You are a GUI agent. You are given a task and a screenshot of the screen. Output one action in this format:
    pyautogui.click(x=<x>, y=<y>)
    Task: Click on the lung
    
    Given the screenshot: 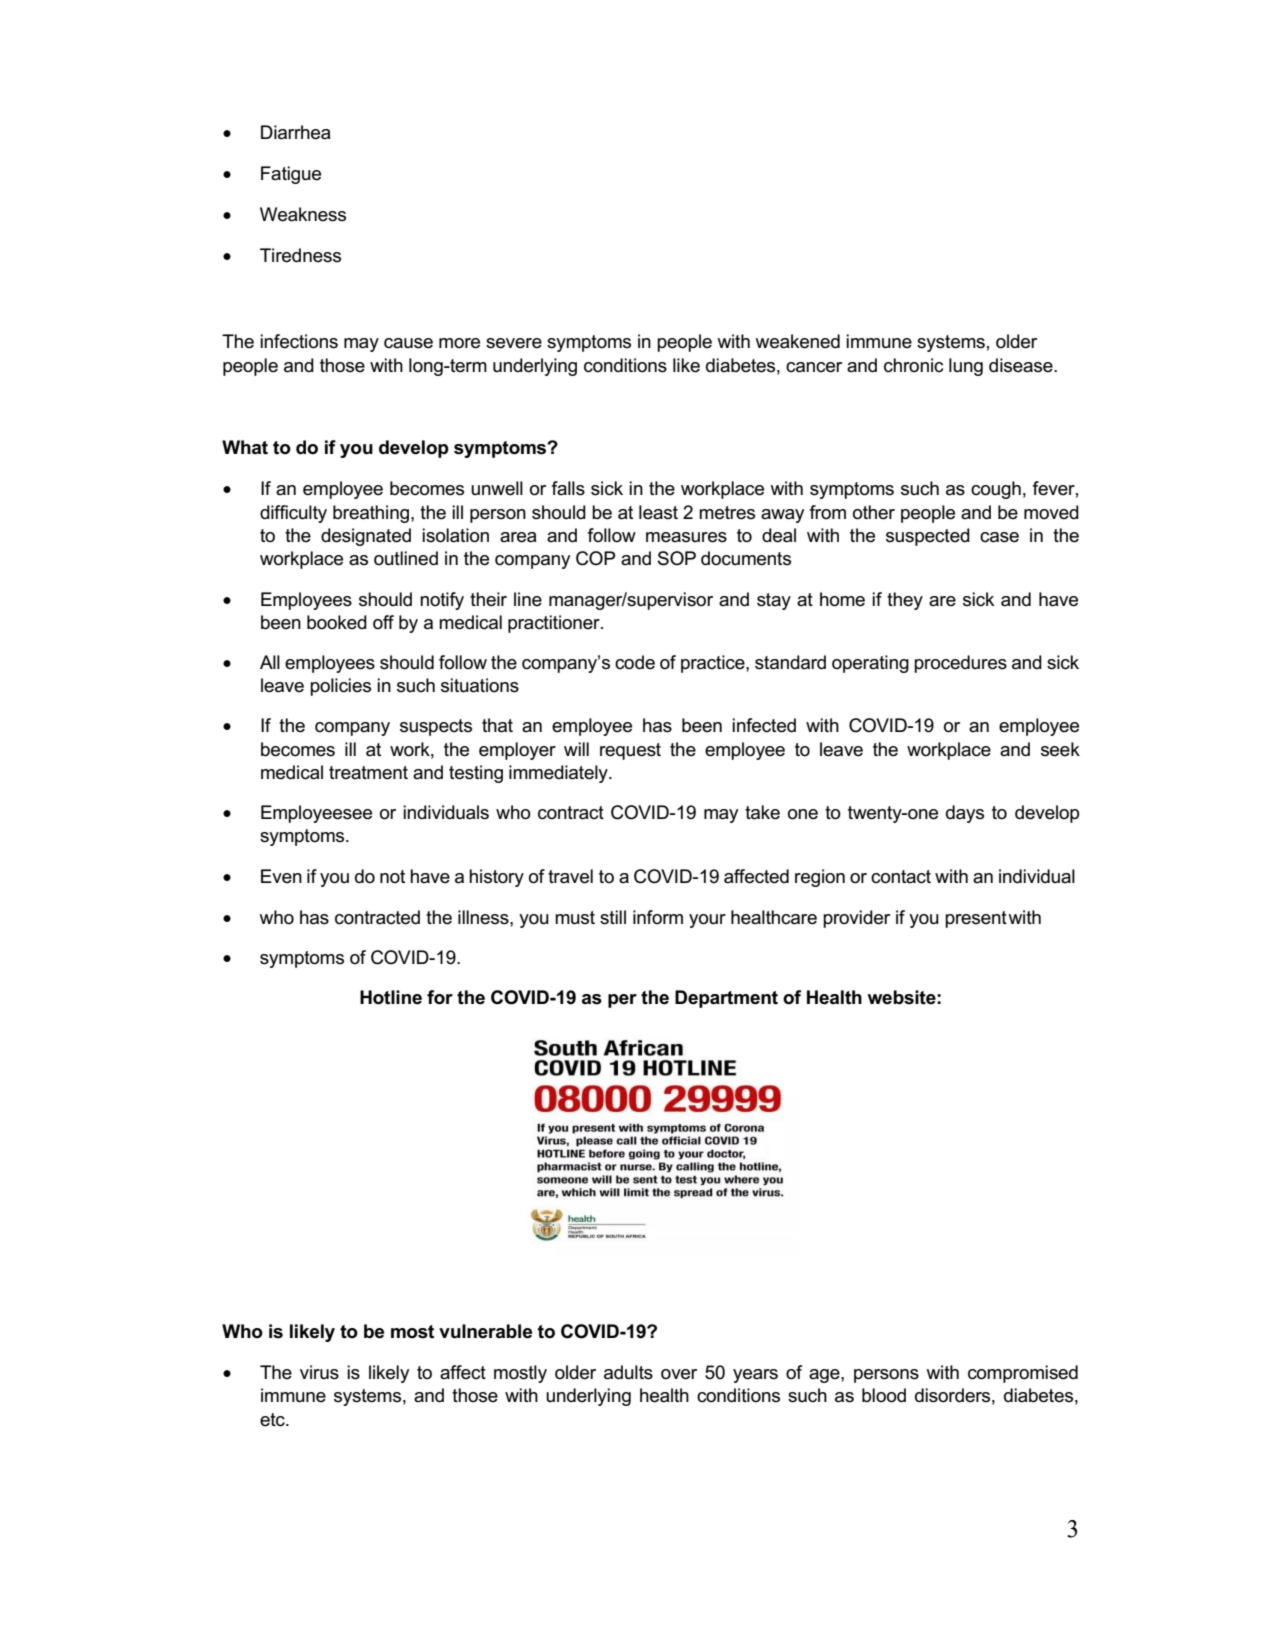 What is the action you would take?
    pyautogui.click(x=966, y=367)
